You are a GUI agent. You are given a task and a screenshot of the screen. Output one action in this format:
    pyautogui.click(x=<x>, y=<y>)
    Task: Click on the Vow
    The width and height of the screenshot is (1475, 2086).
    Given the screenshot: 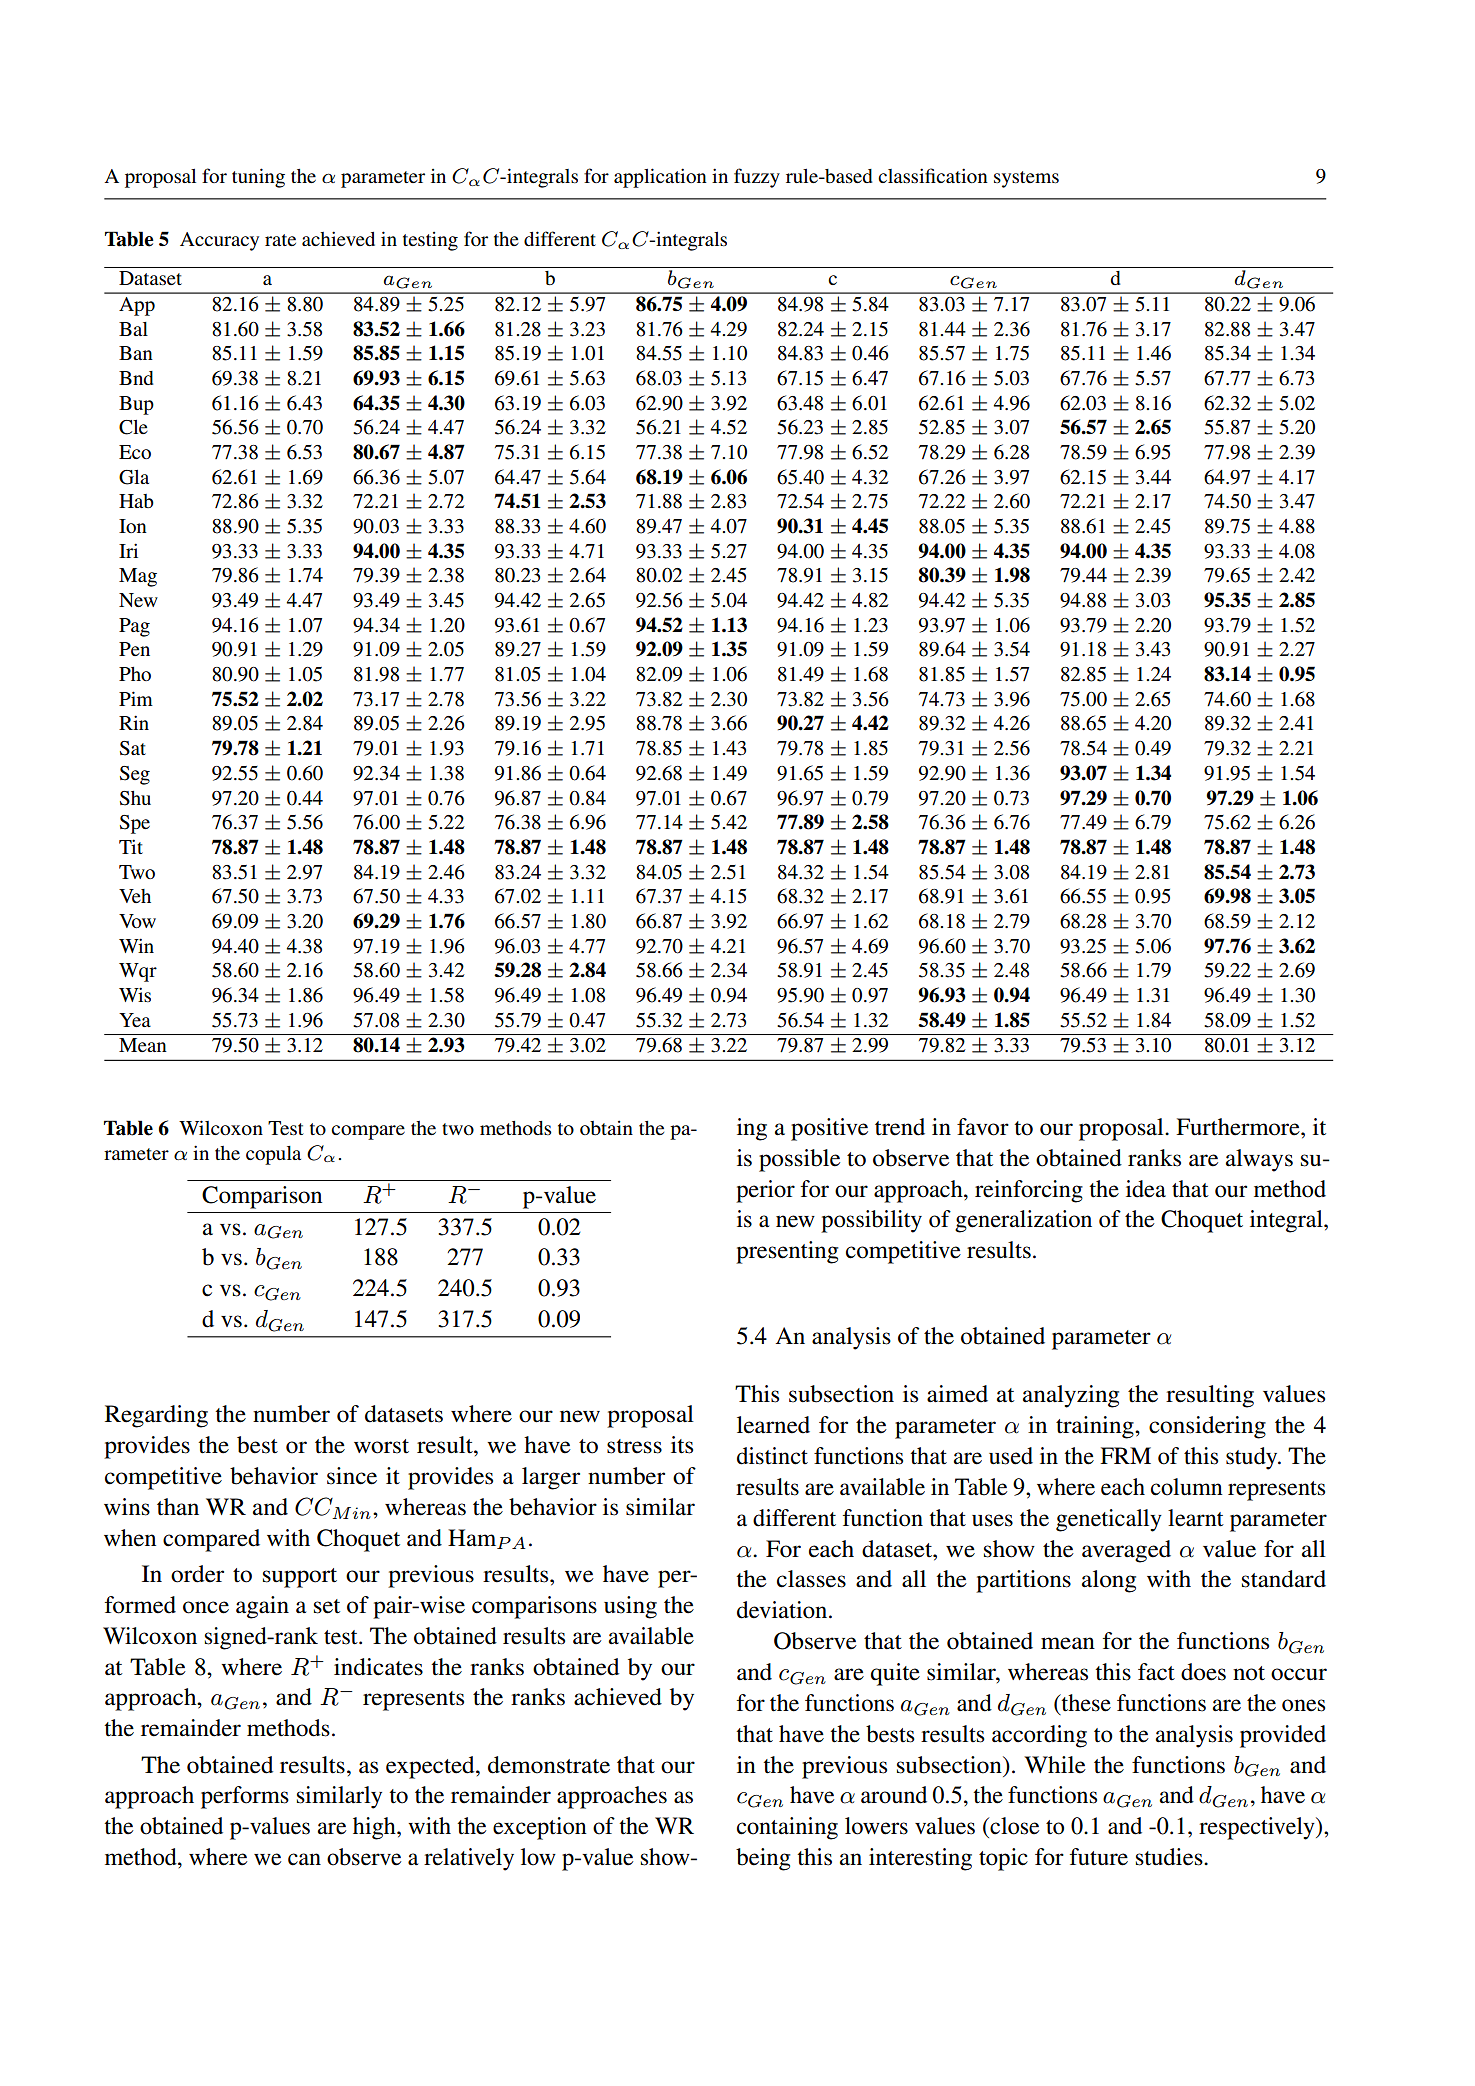 What is the action you would take?
    pyautogui.click(x=137, y=921)
